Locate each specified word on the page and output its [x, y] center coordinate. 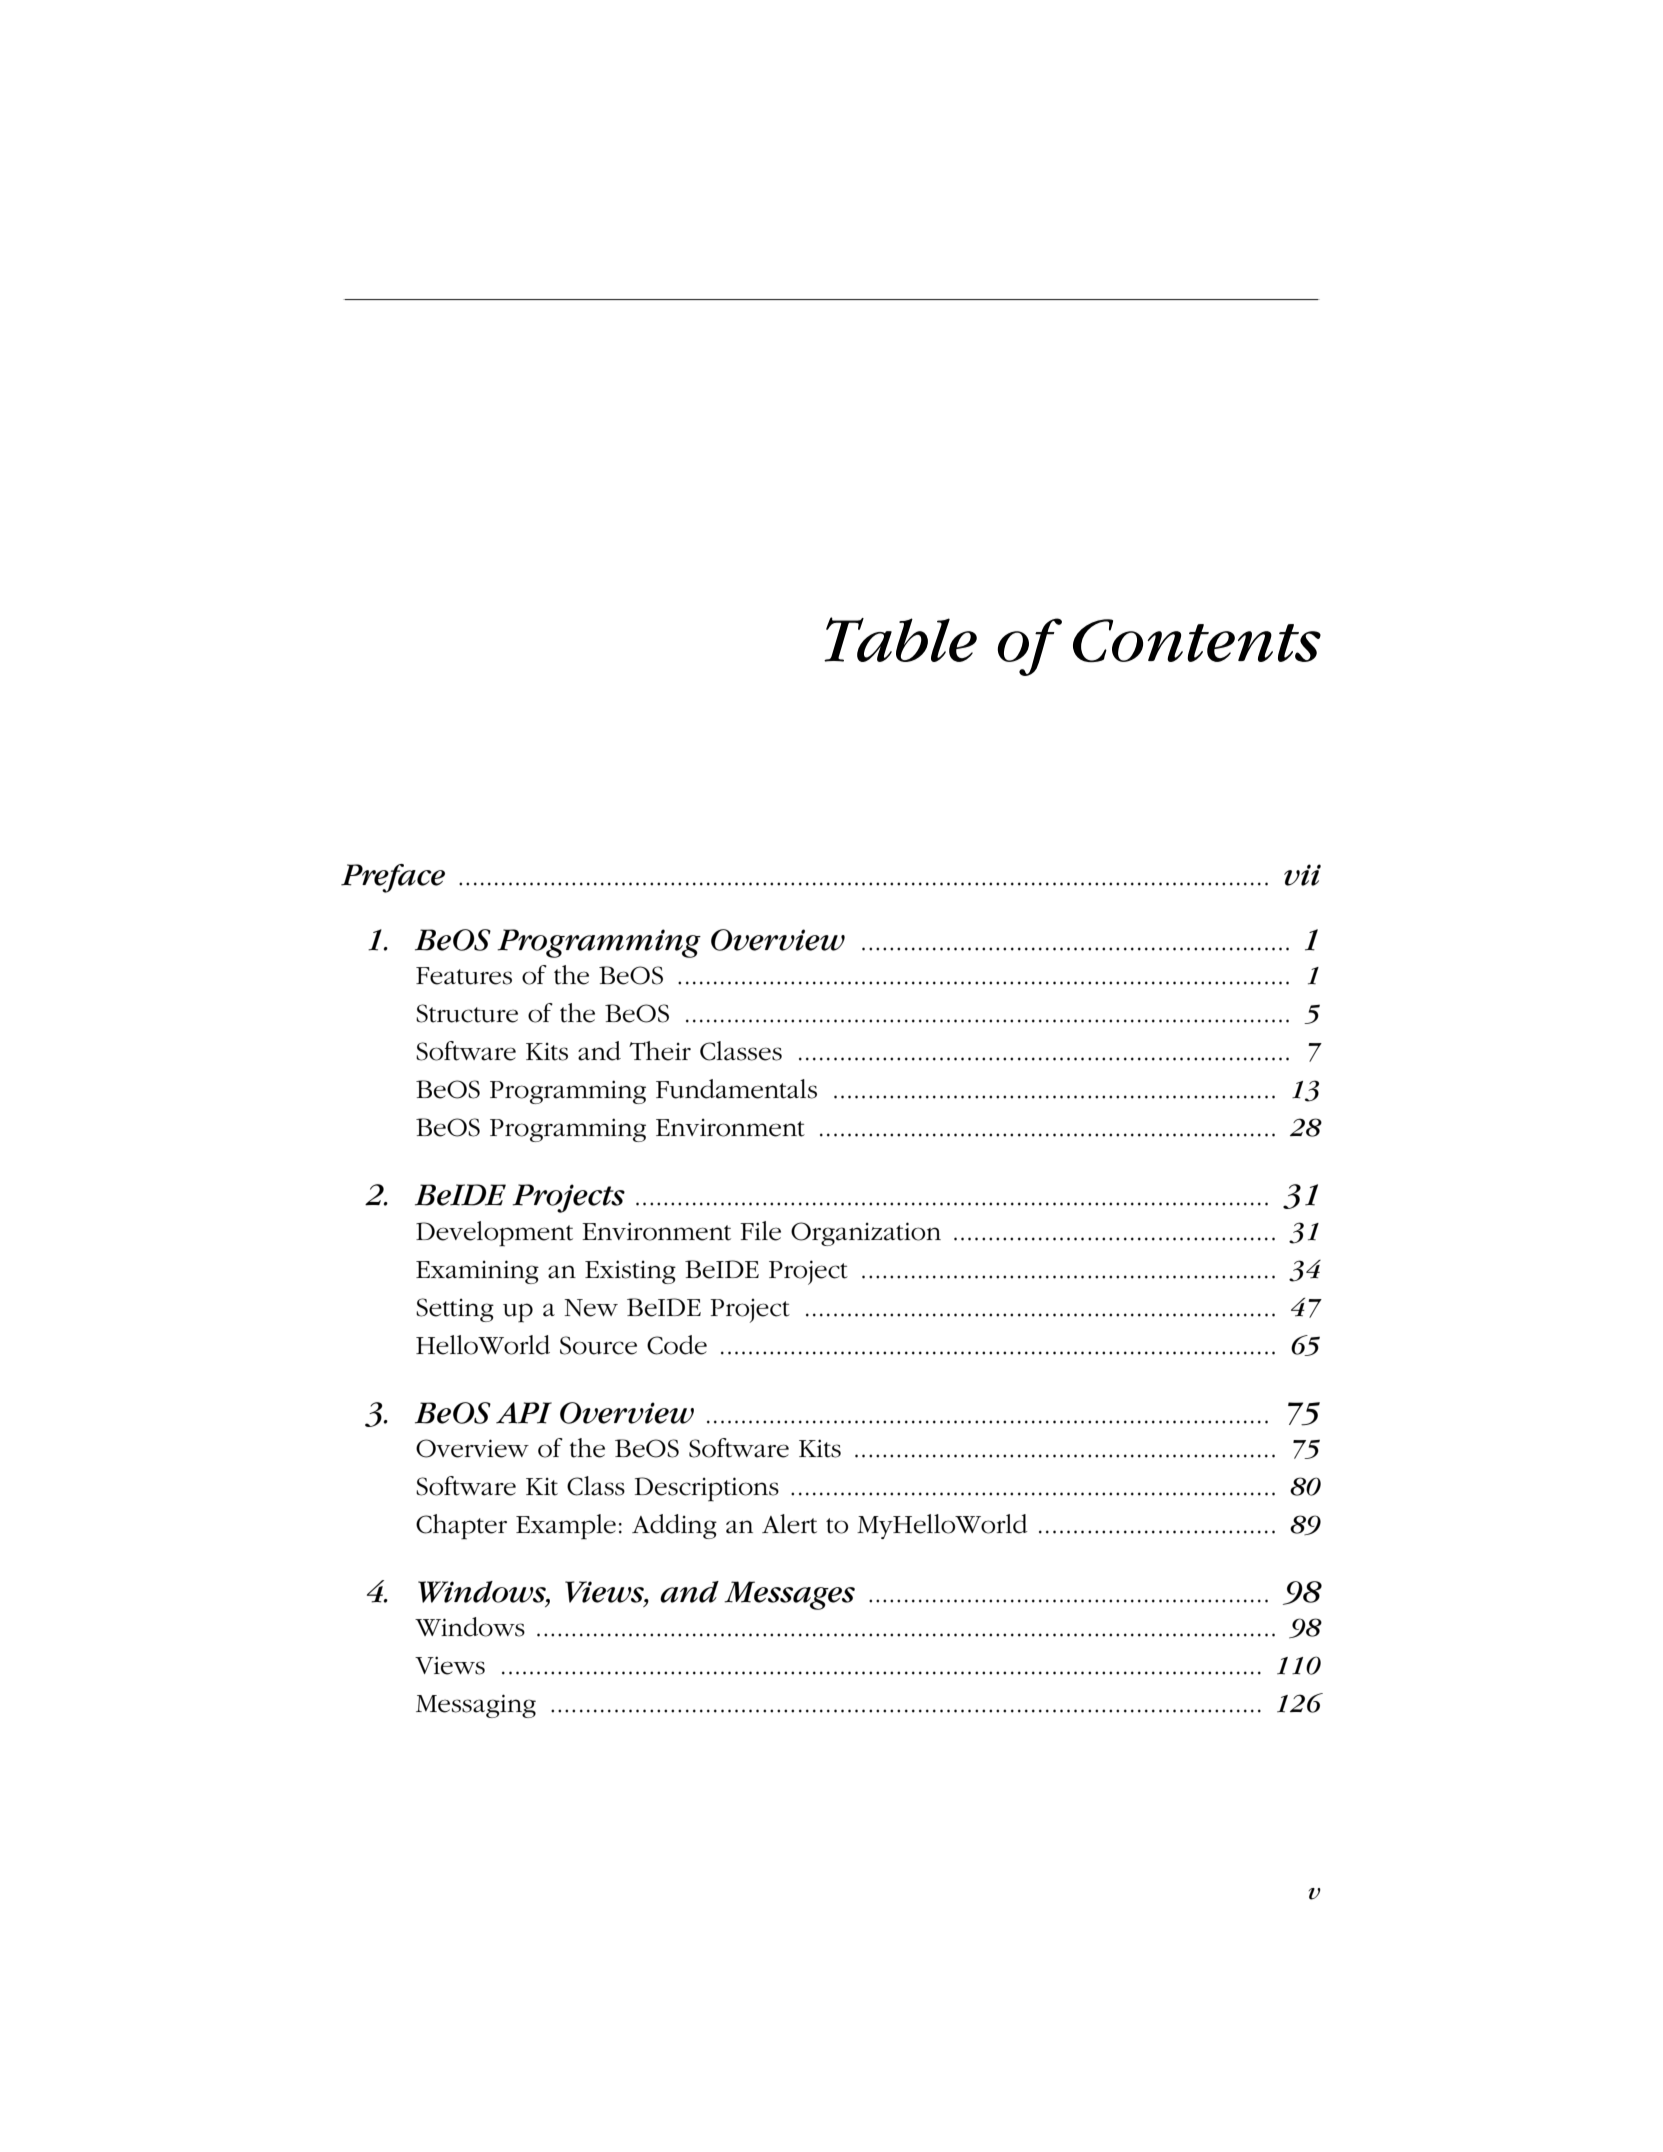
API [524, 1413]
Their [660, 1051]
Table [900, 639]
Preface [393, 878]
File [760, 1231]
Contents [1197, 640]
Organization [866, 1234]
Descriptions [707, 1489]
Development [494, 1234]
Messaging [476, 1706]
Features [464, 976]
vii [1302, 875]
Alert [789, 1524]
